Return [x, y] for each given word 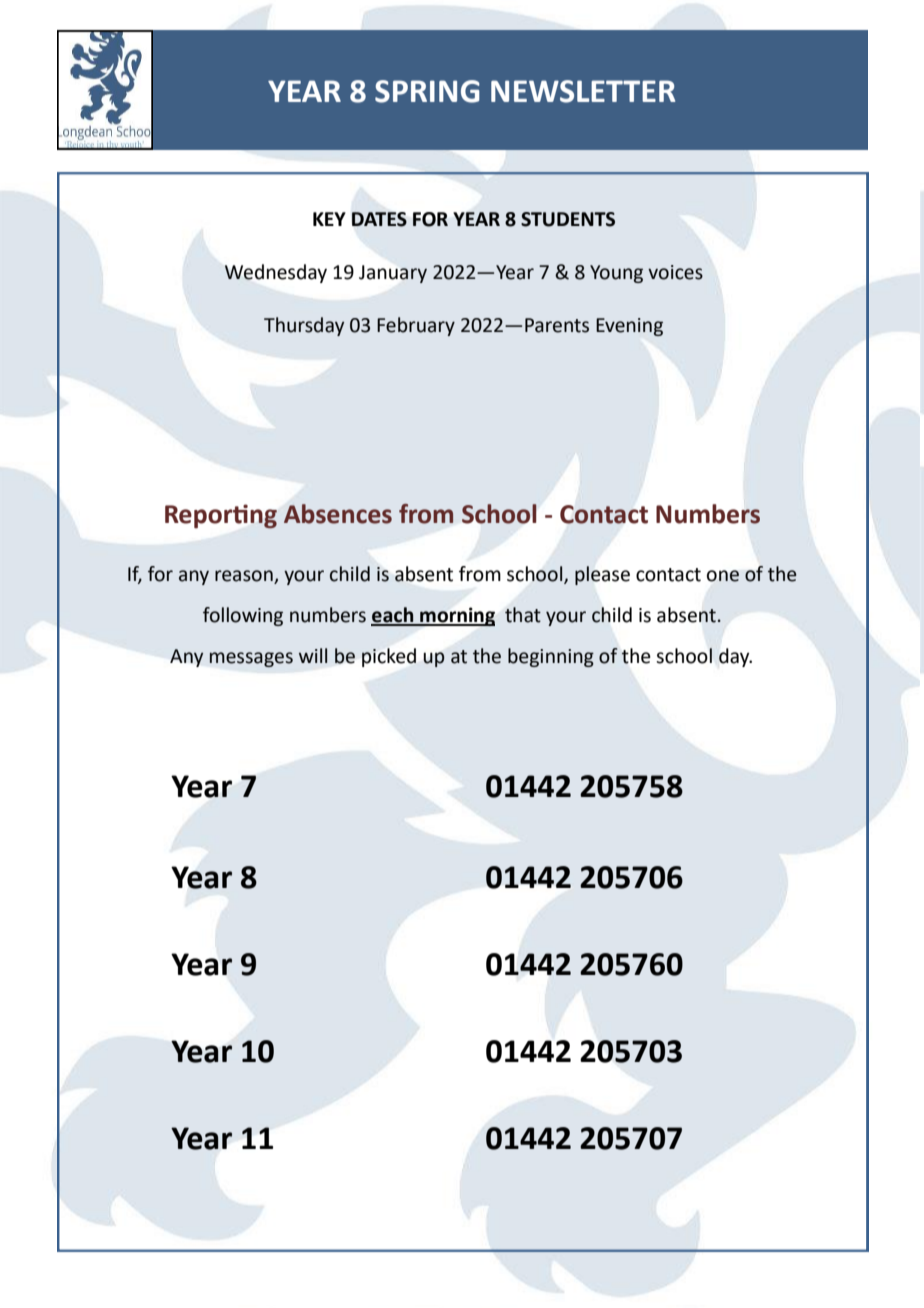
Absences [338, 514]
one [723, 576]
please [602, 575]
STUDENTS [568, 219]
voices [675, 272]
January [393, 274]
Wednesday [276, 273]
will [313, 655]
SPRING [427, 91]
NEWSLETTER [583, 91]
